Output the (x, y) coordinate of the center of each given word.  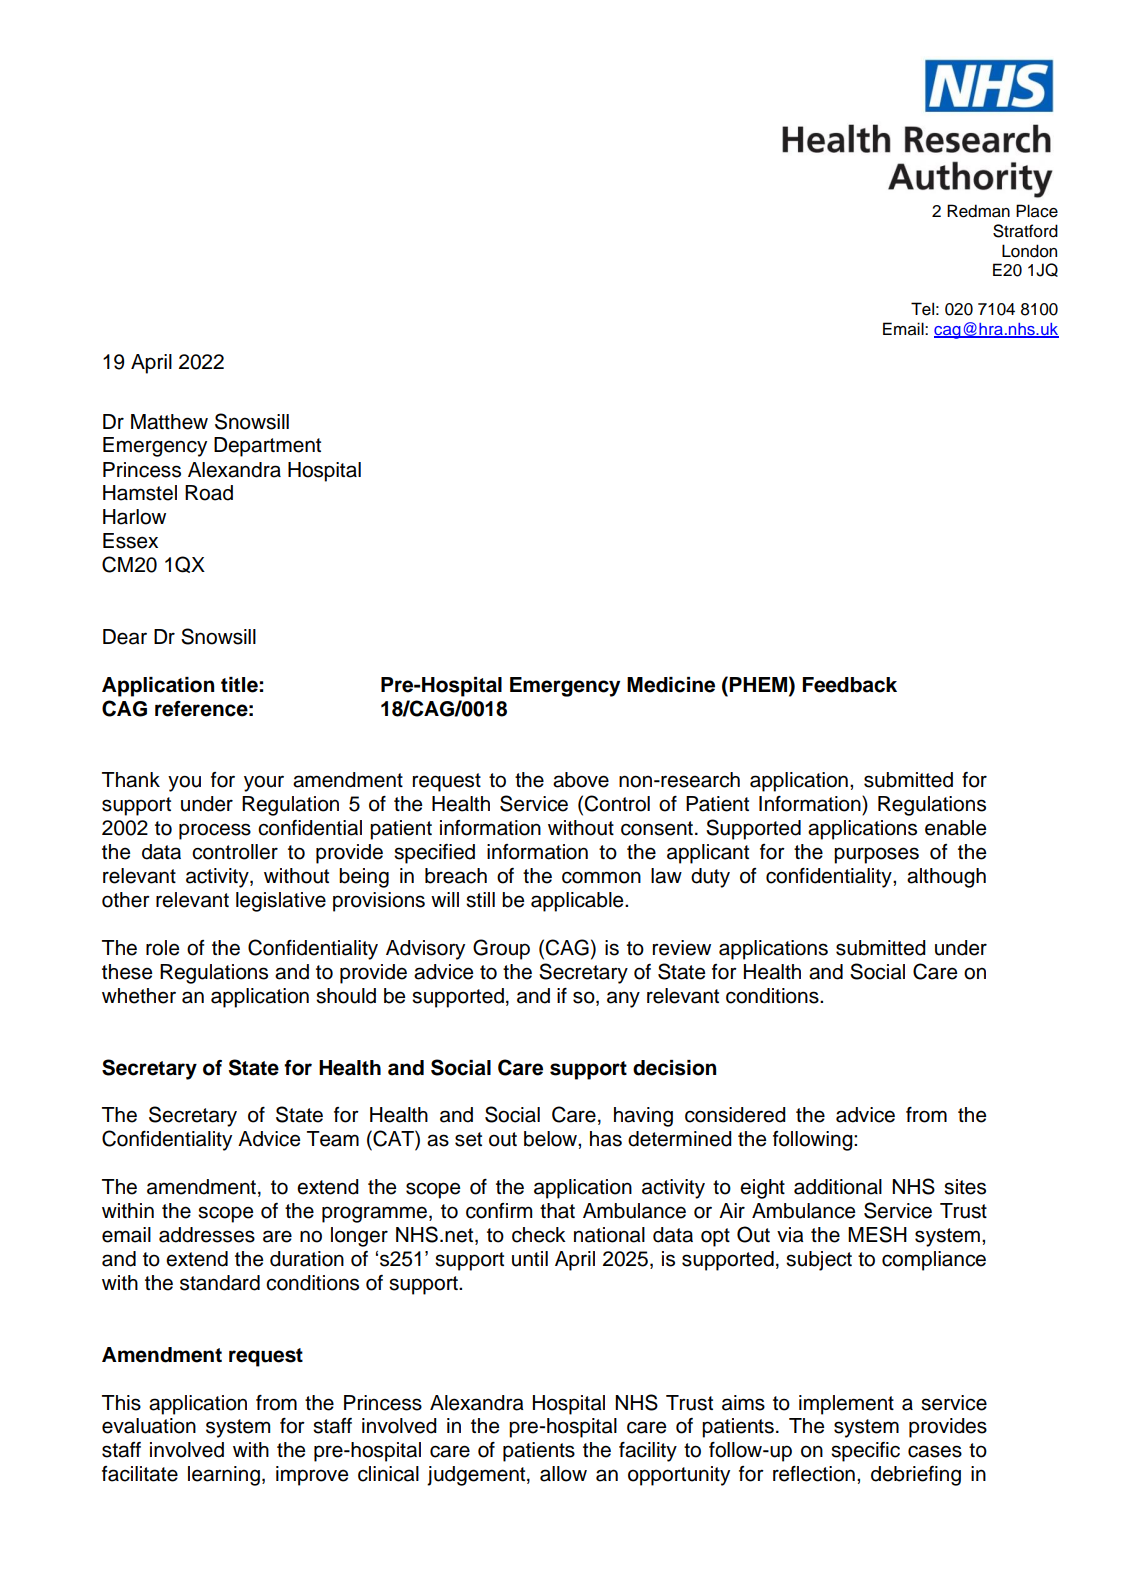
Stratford (1025, 231)
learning (224, 1476)
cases (935, 1451)
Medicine (671, 685)
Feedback (849, 685)
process (215, 831)
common (601, 877)
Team (333, 1139)
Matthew (169, 422)
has (606, 1139)
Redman (978, 211)
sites (965, 1187)
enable (955, 828)
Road (209, 493)
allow (563, 1474)
